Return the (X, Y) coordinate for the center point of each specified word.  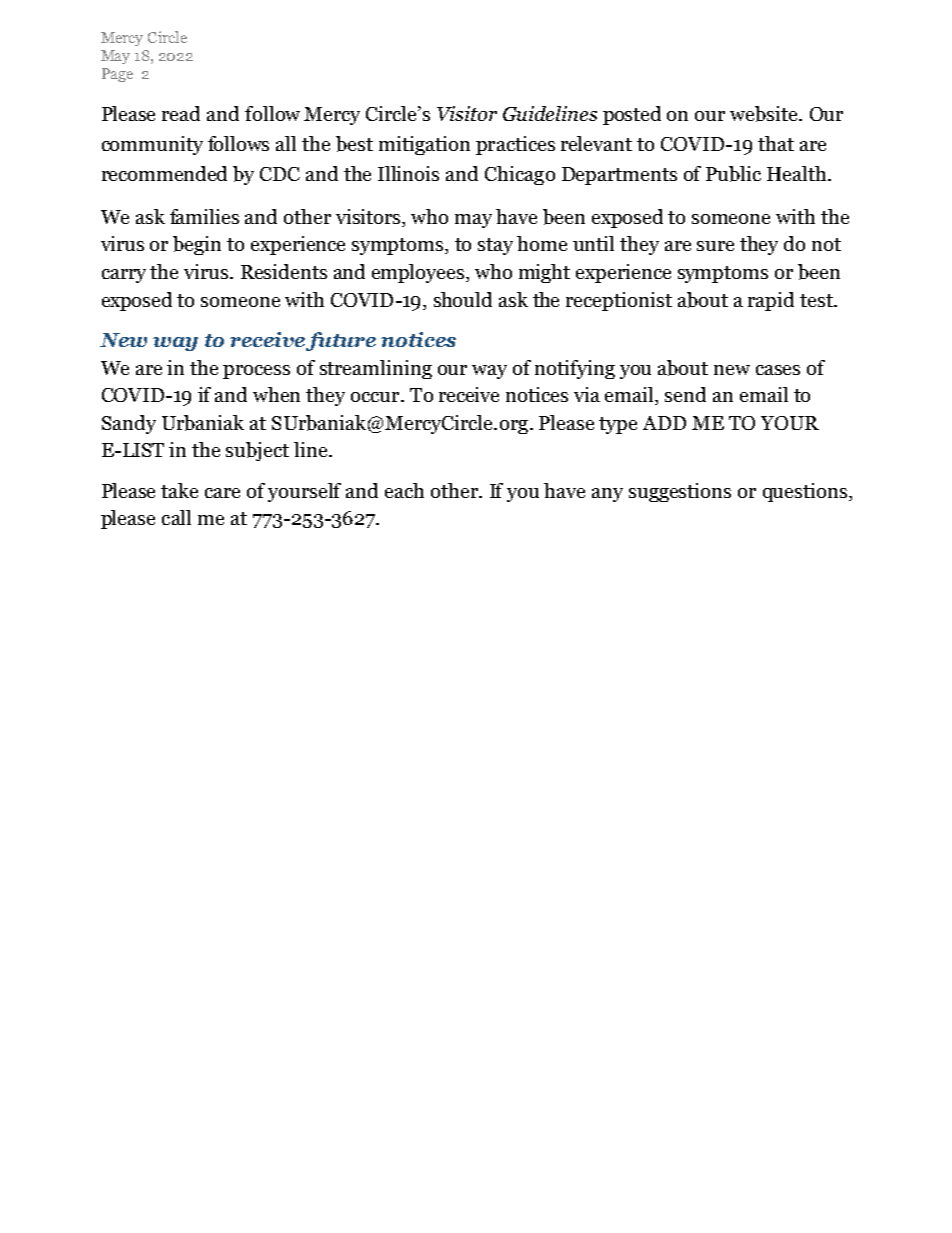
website (765, 114)
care (222, 493)
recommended (164, 173)
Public (733, 174)
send (685, 394)
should (463, 299)
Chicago (520, 175)
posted (632, 115)
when (276, 394)
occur (376, 397)
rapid (771, 301)
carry (124, 276)
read (181, 113)
